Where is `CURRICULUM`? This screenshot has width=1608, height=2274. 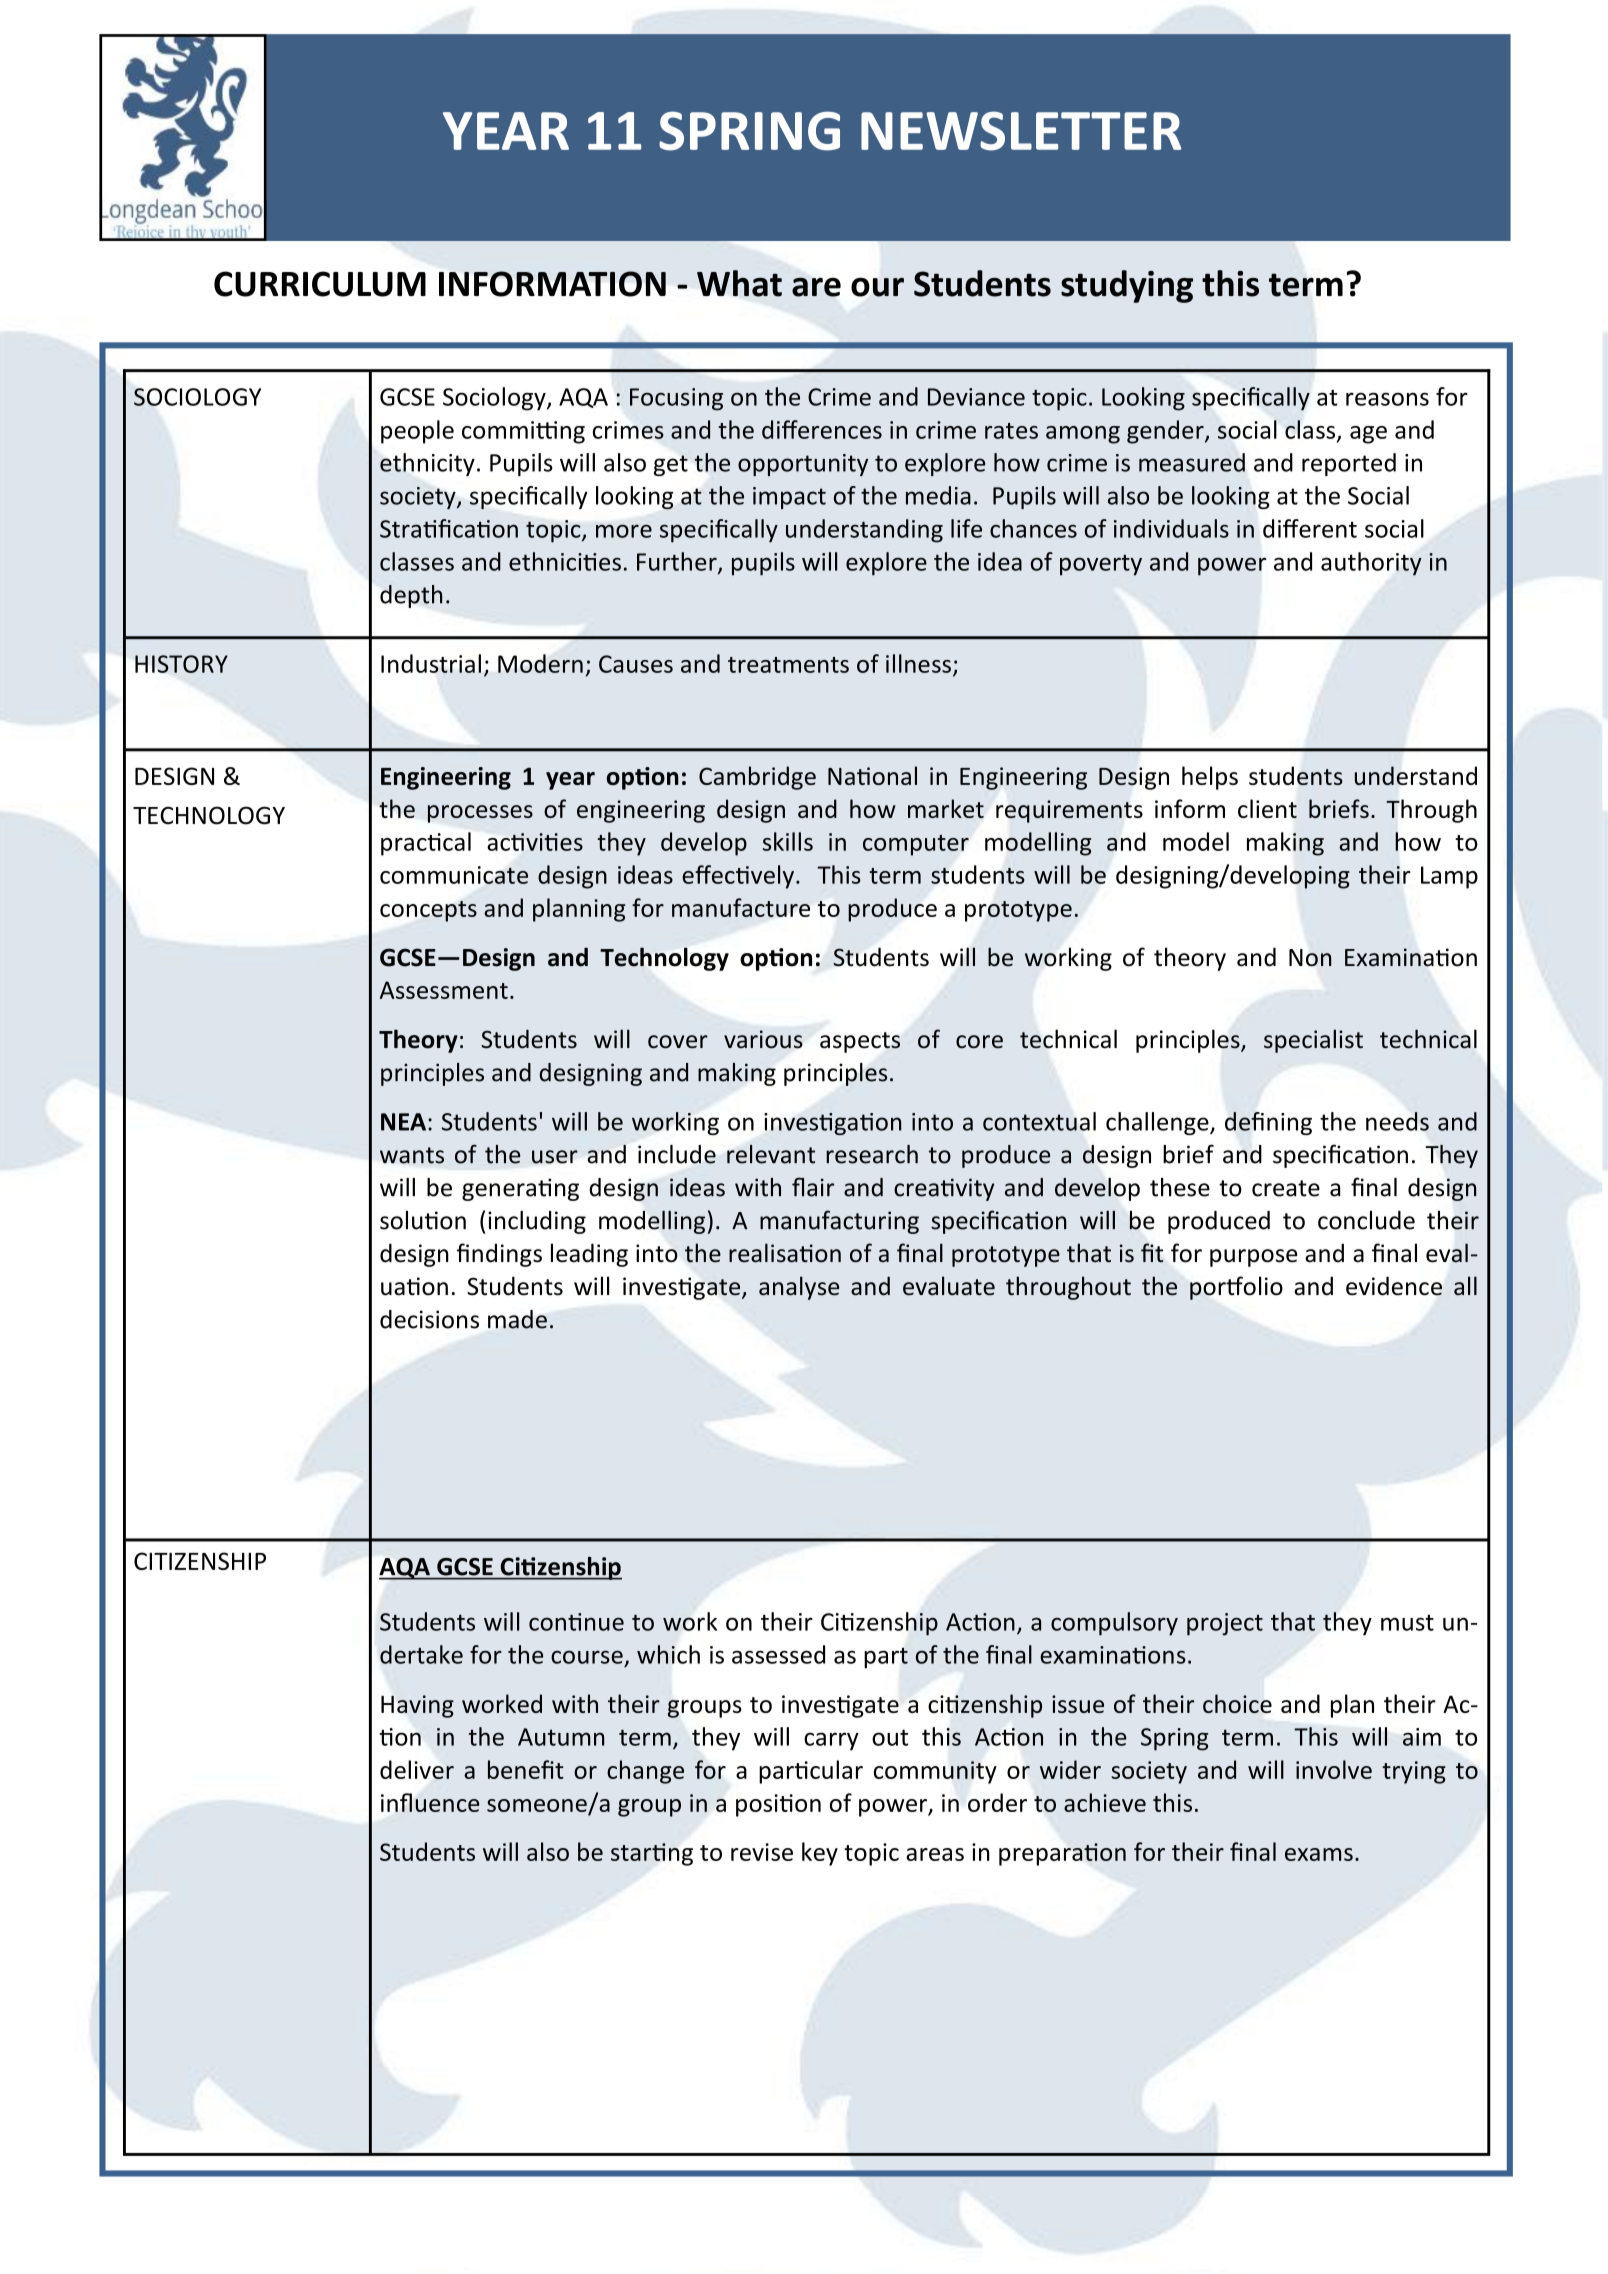 CURRICULUM is located at coordinates (320, 284).
